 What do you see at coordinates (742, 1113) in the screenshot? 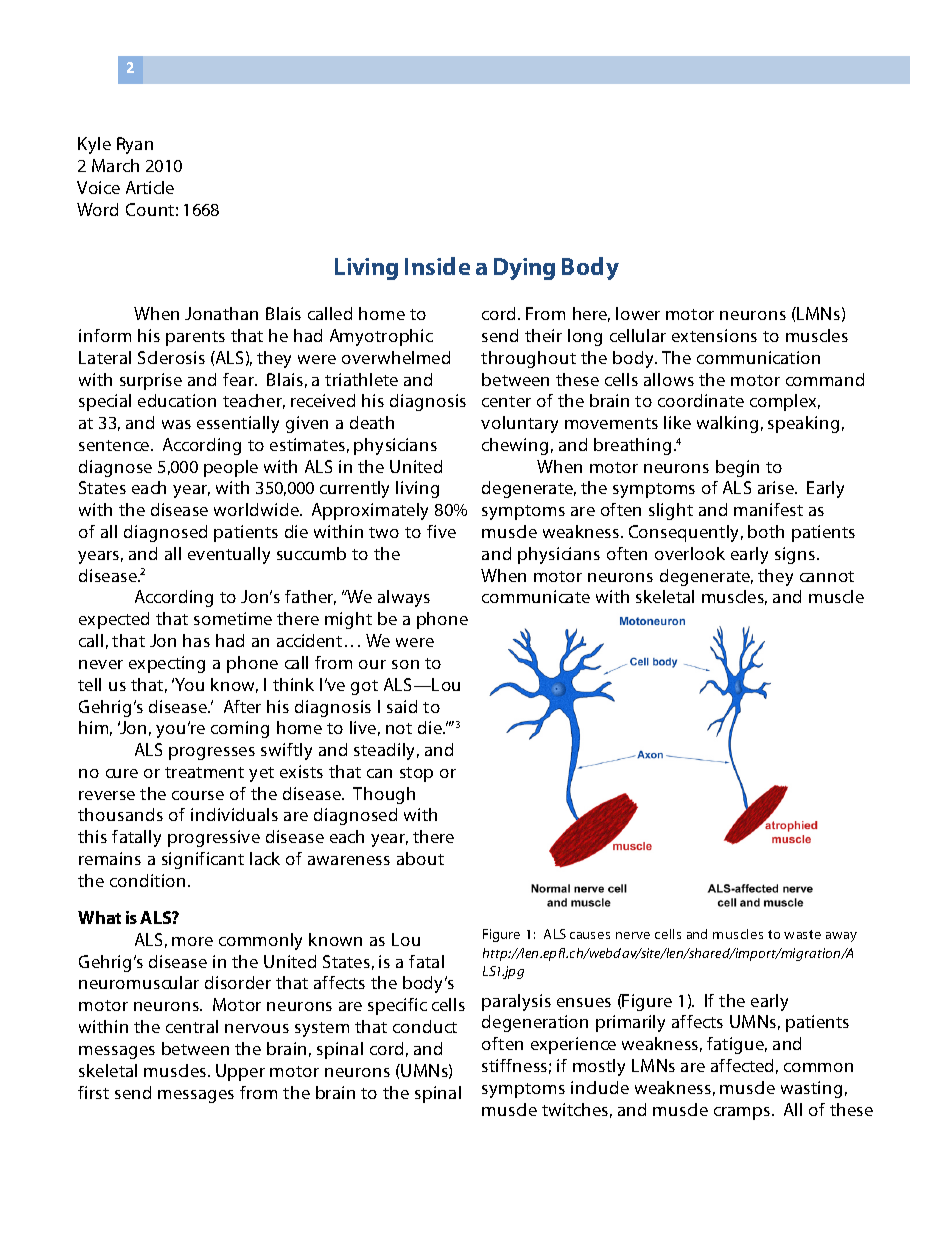
I see `cramps` at bounding box center [742, 1113].
